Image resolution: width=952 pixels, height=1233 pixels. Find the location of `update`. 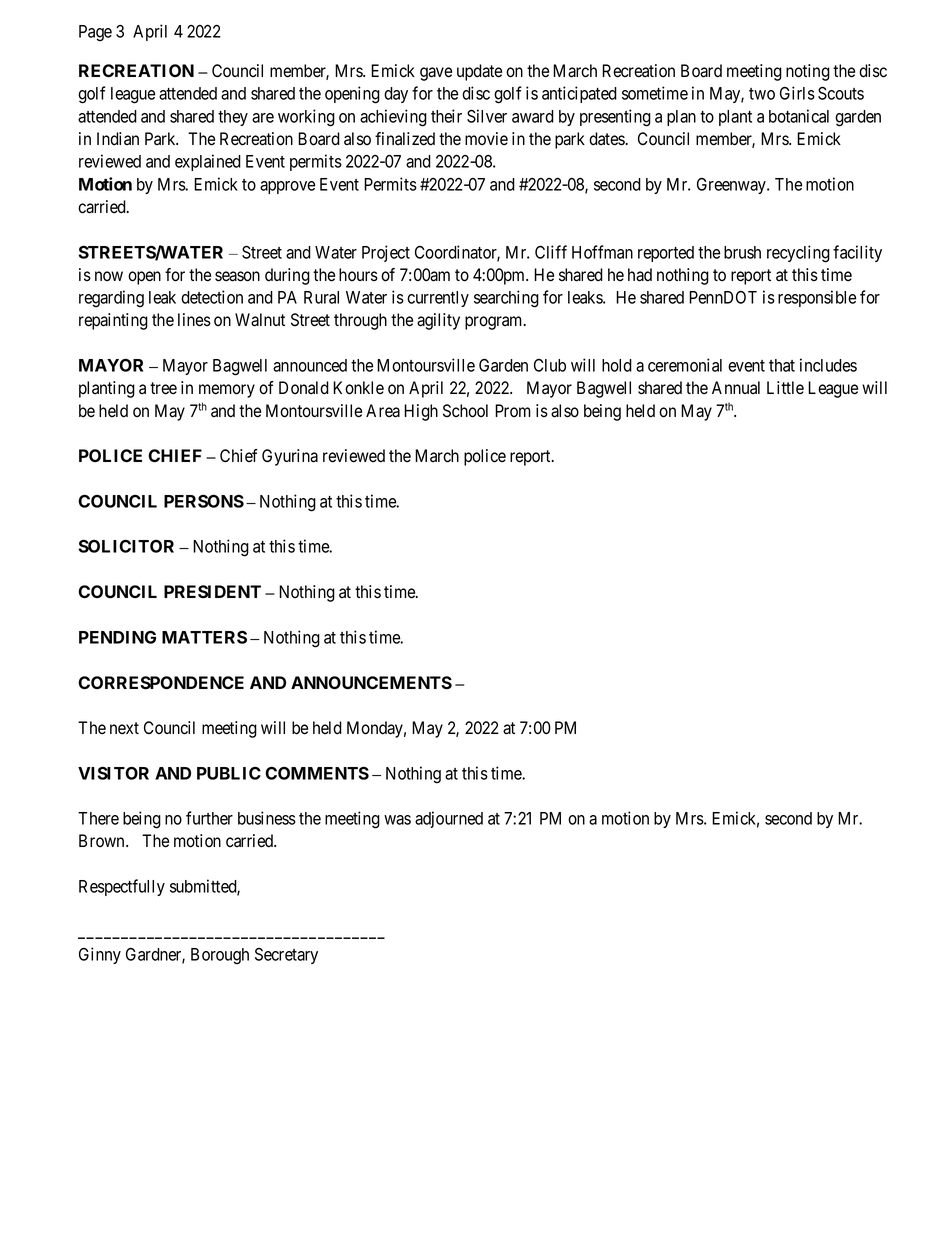

update is located at coordinates (479, 72).
